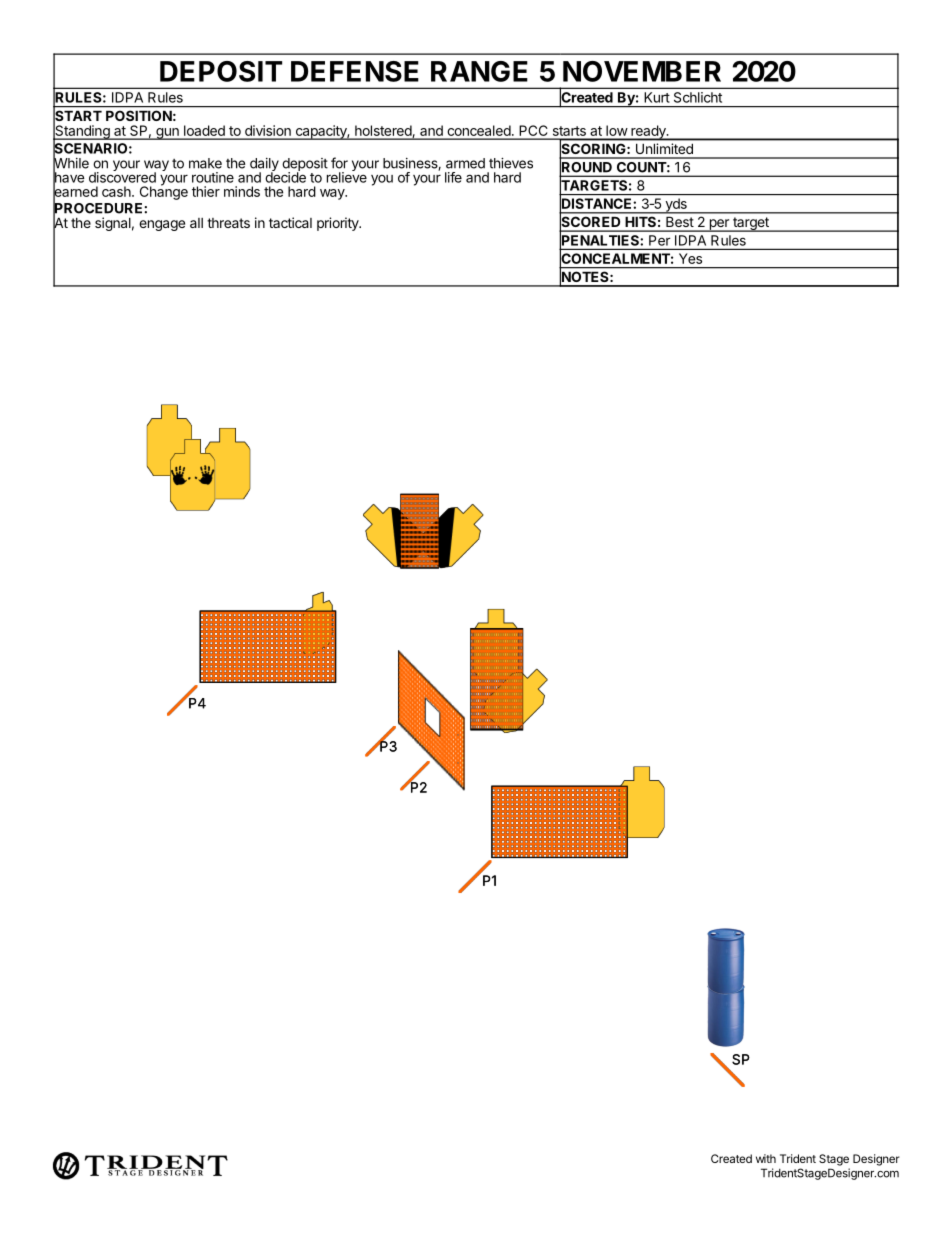  I want to click on thieves, so click(511, 163).
